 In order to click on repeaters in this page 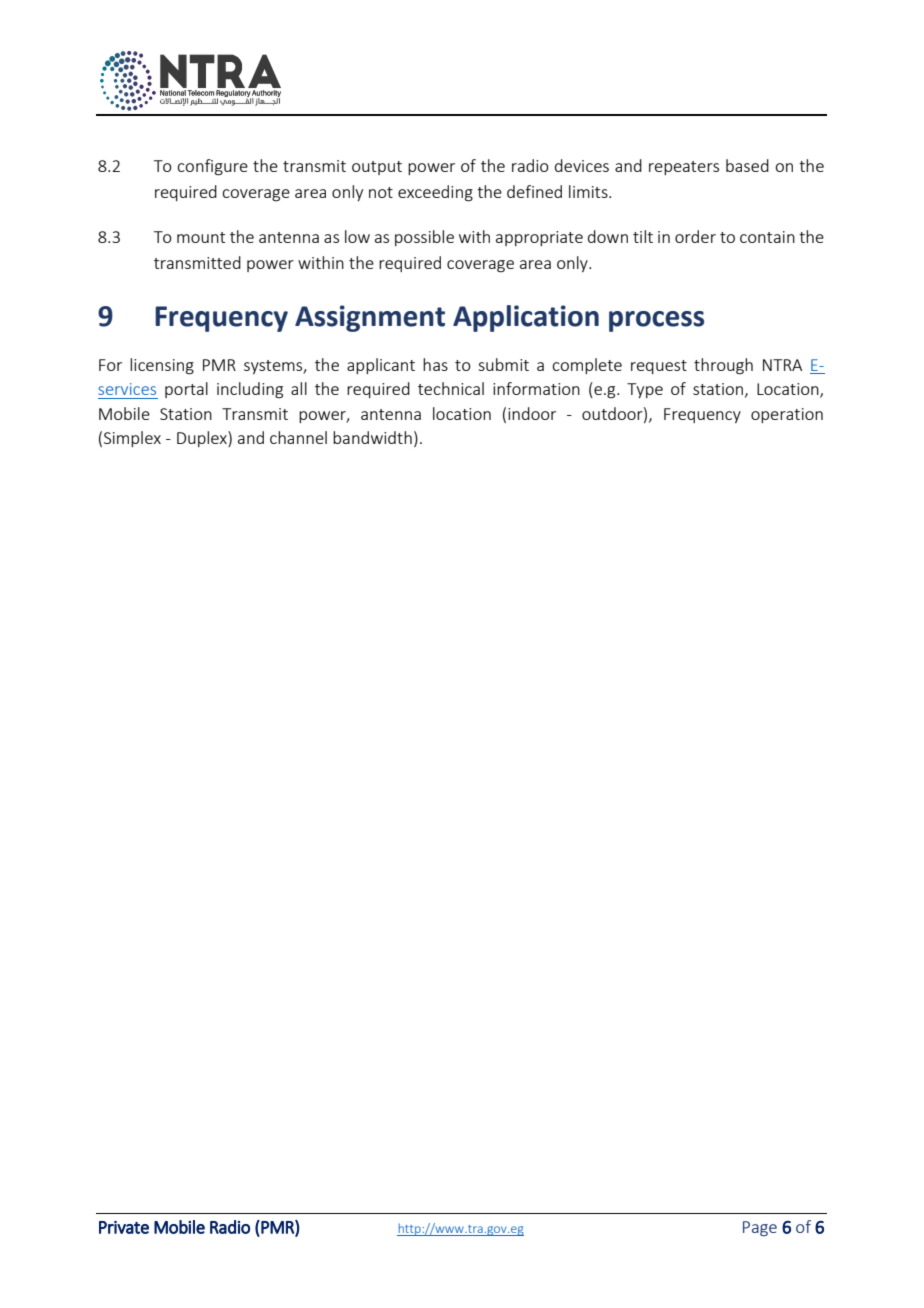, I will do `click(684, 168)`.
